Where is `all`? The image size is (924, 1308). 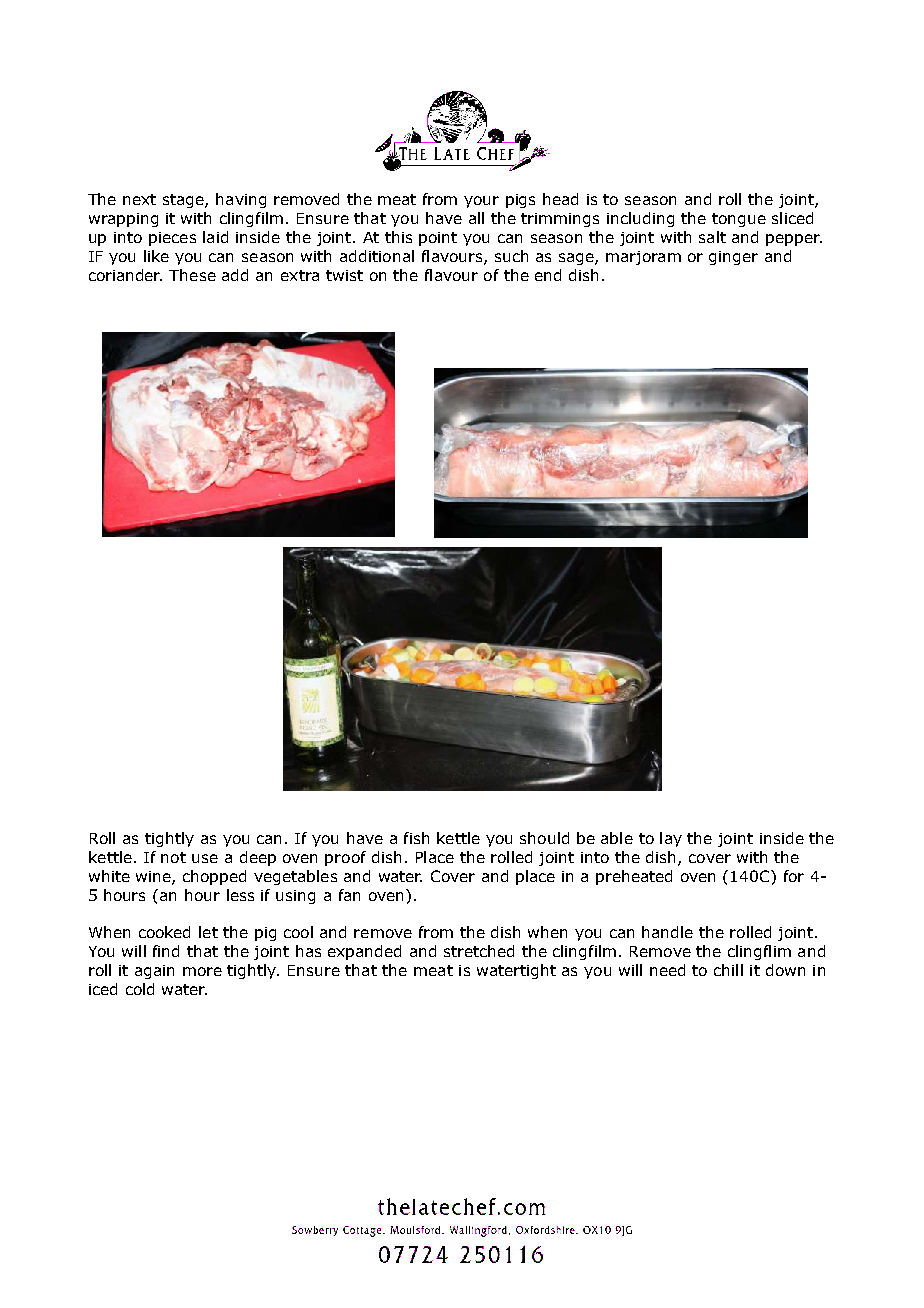 all is located at coordinates (476, 218).
